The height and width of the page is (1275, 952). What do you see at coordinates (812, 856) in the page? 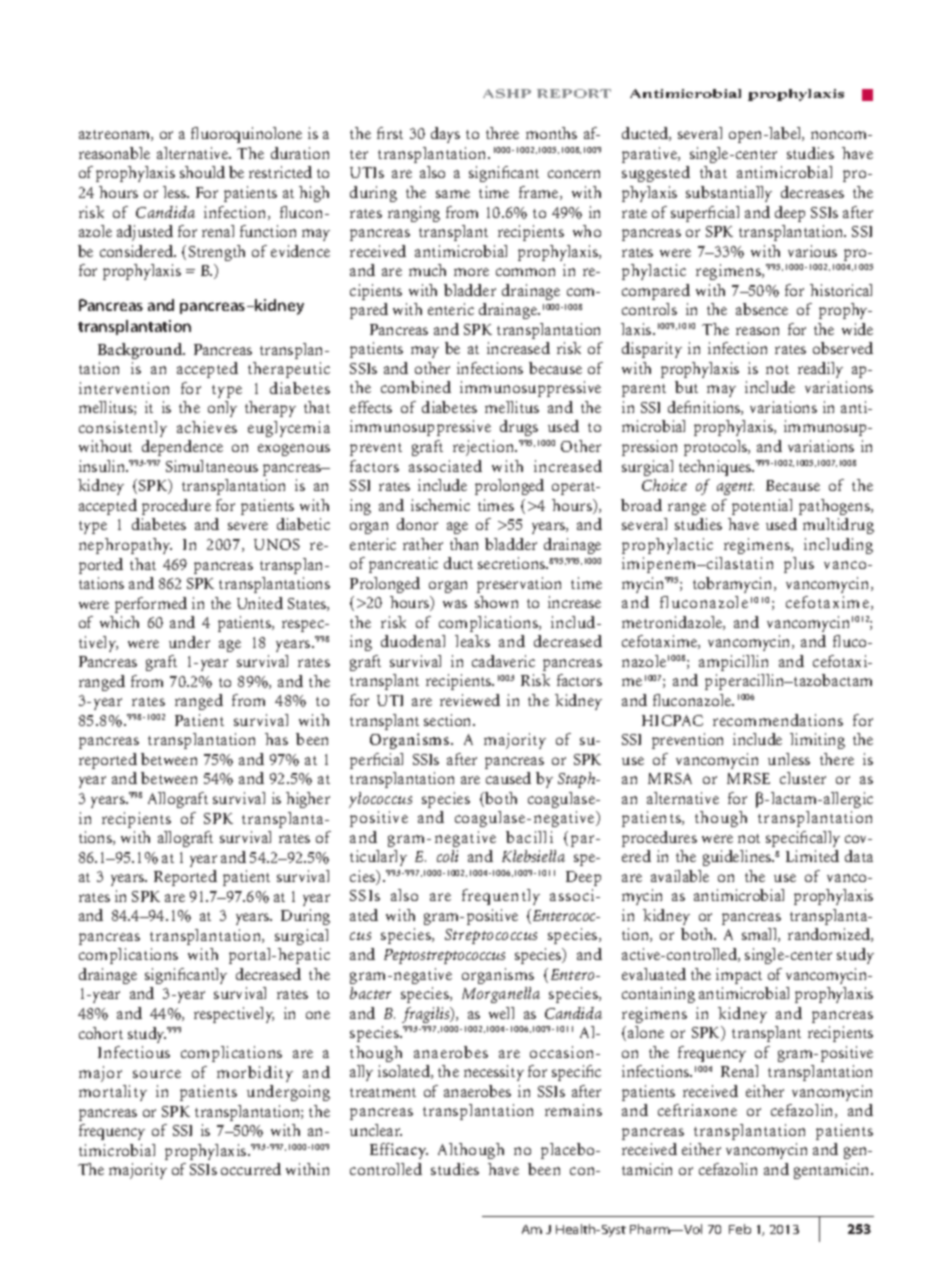
I see `Limited` at bounding box center [812, 856].
